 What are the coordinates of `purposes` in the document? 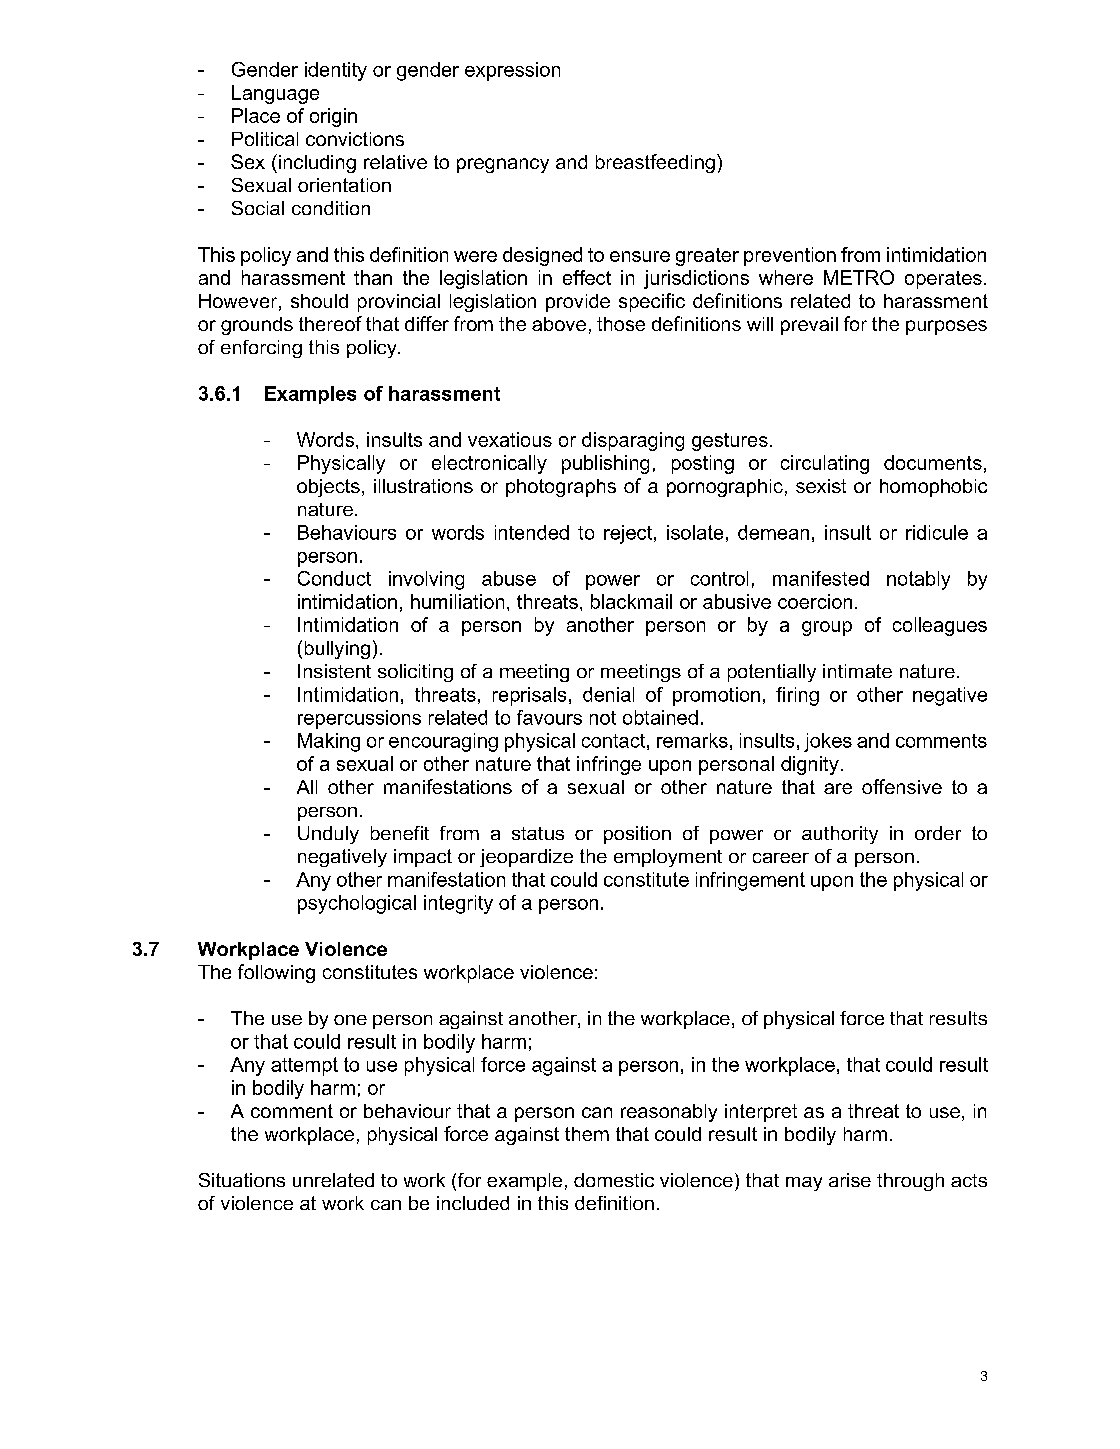 It's located at (946, 327).
